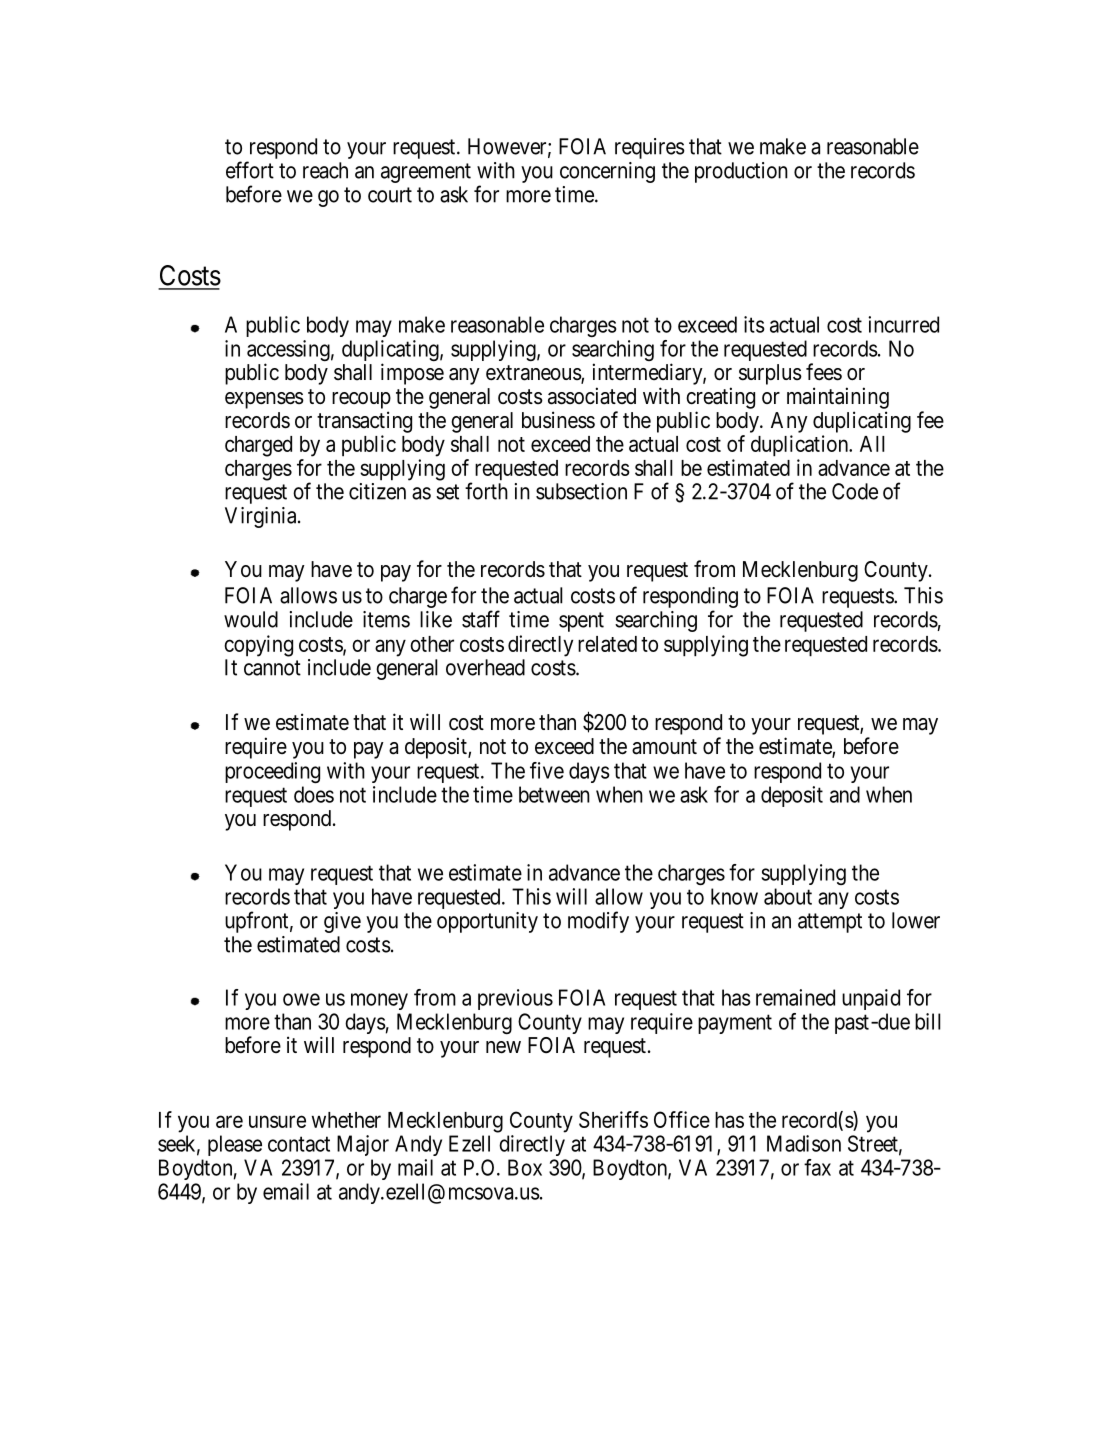  Describe the element at coordinates (272, 668) in the screenshot. I see `cannot` at that location.
